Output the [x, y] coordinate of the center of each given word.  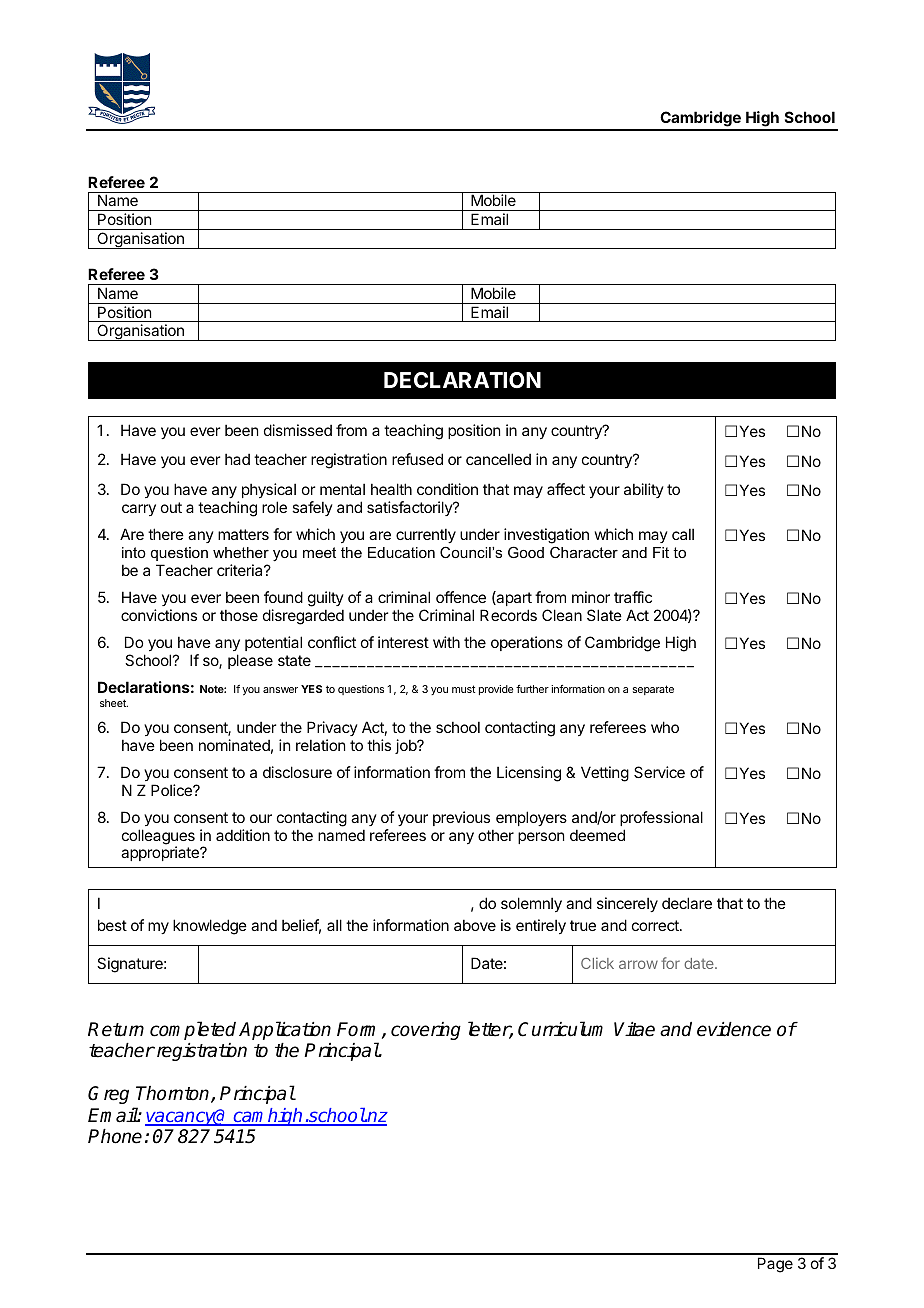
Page [775, 1265]
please [250, 661]
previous [461, 818]
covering [426, 1031]
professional [661, 818]
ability [644, 490]
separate [653, 690]
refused [417, 459]
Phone [115, 1136]
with [446, 642]
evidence [734, 1029]
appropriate [161, 853]
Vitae [634, 1029]
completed [193, 1030]
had [237, 459]
